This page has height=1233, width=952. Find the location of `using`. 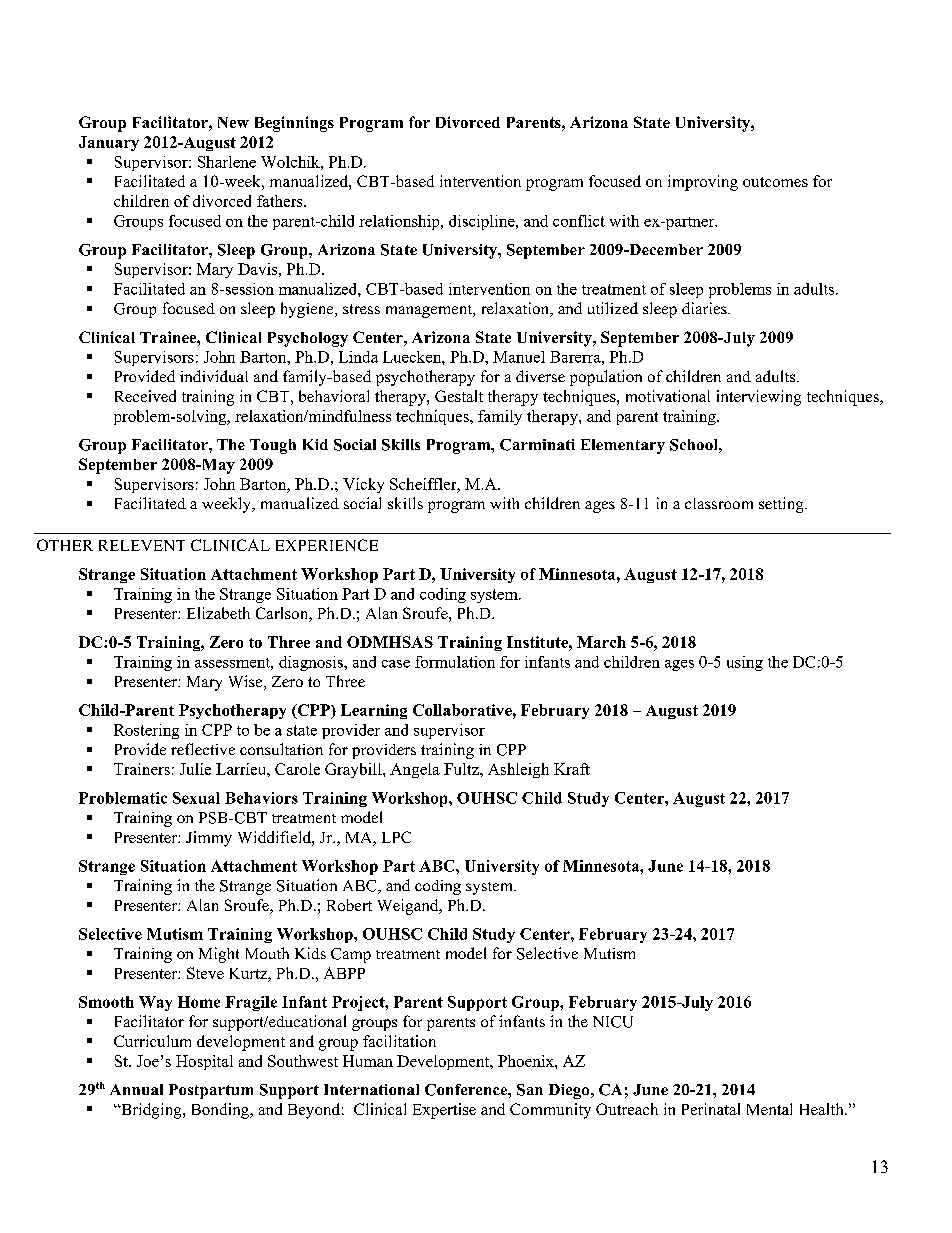

using is located at coordinates (745, 663).
